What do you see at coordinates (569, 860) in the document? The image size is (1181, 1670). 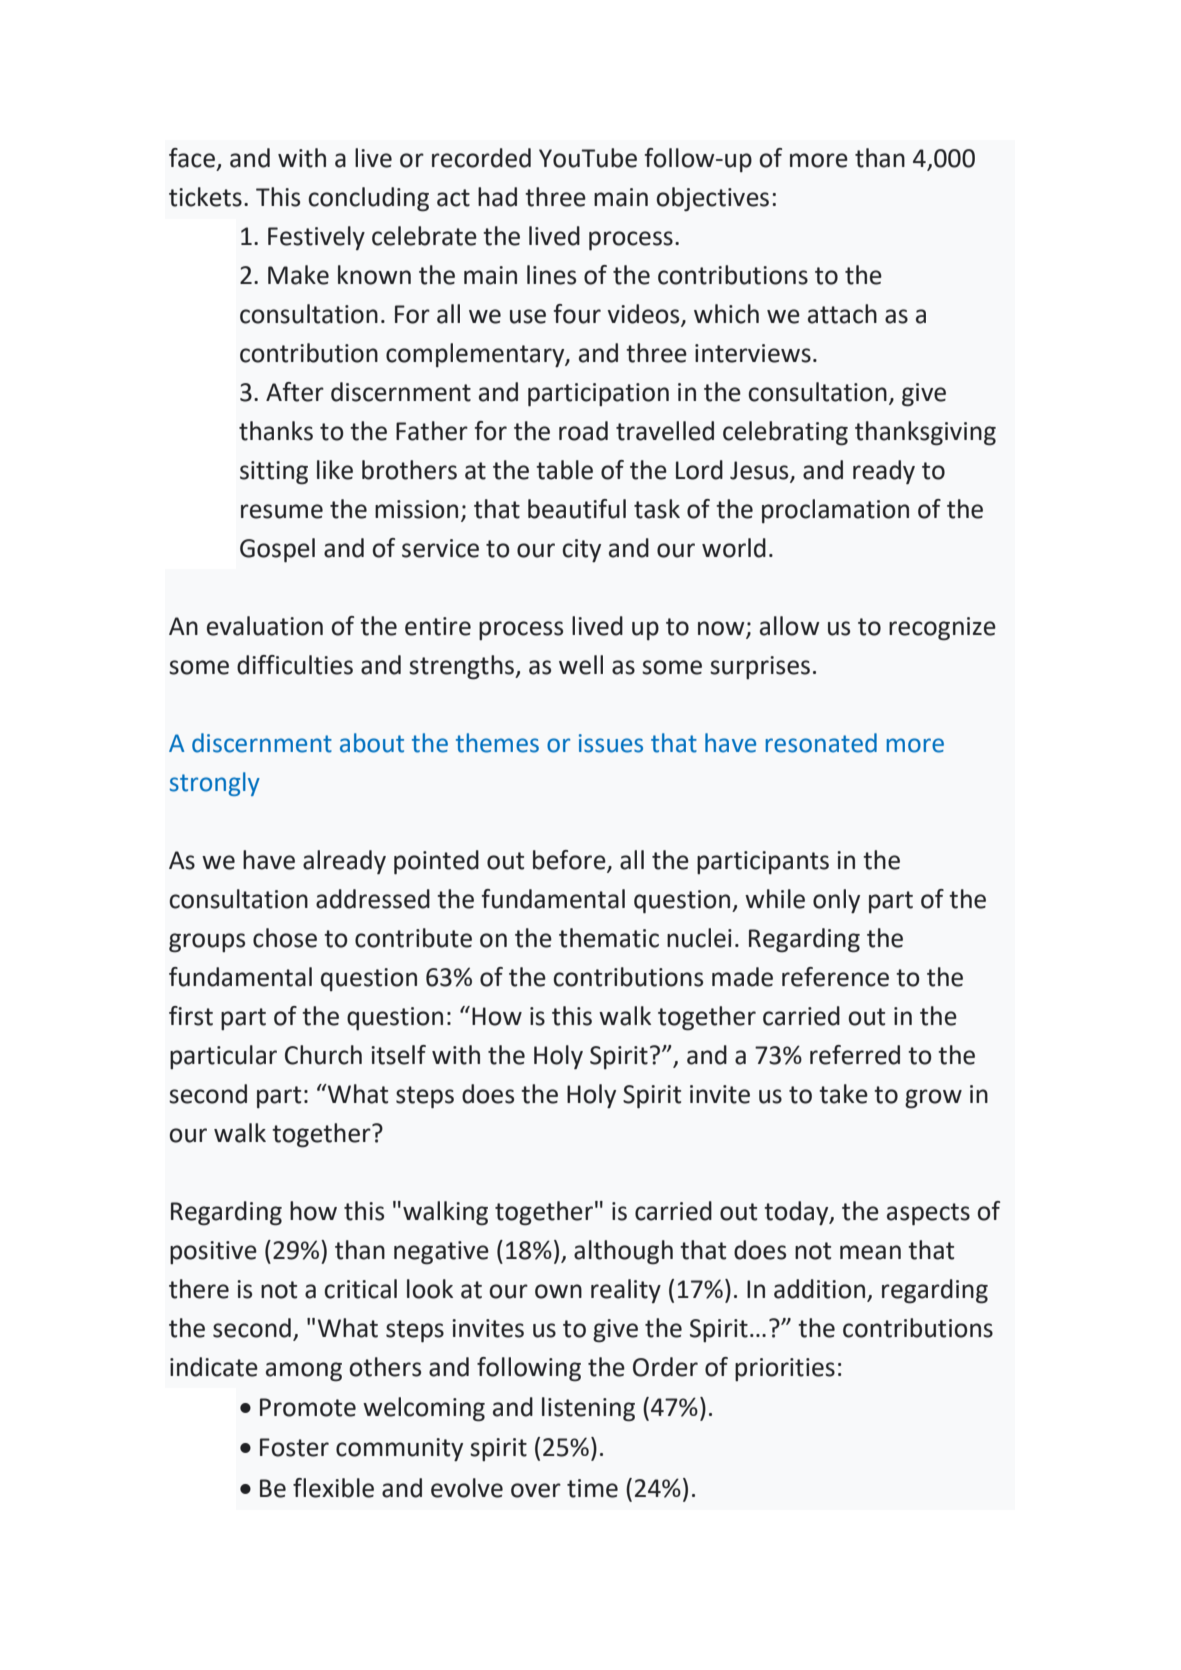 I see `before` at bounding box center [569, 860].
